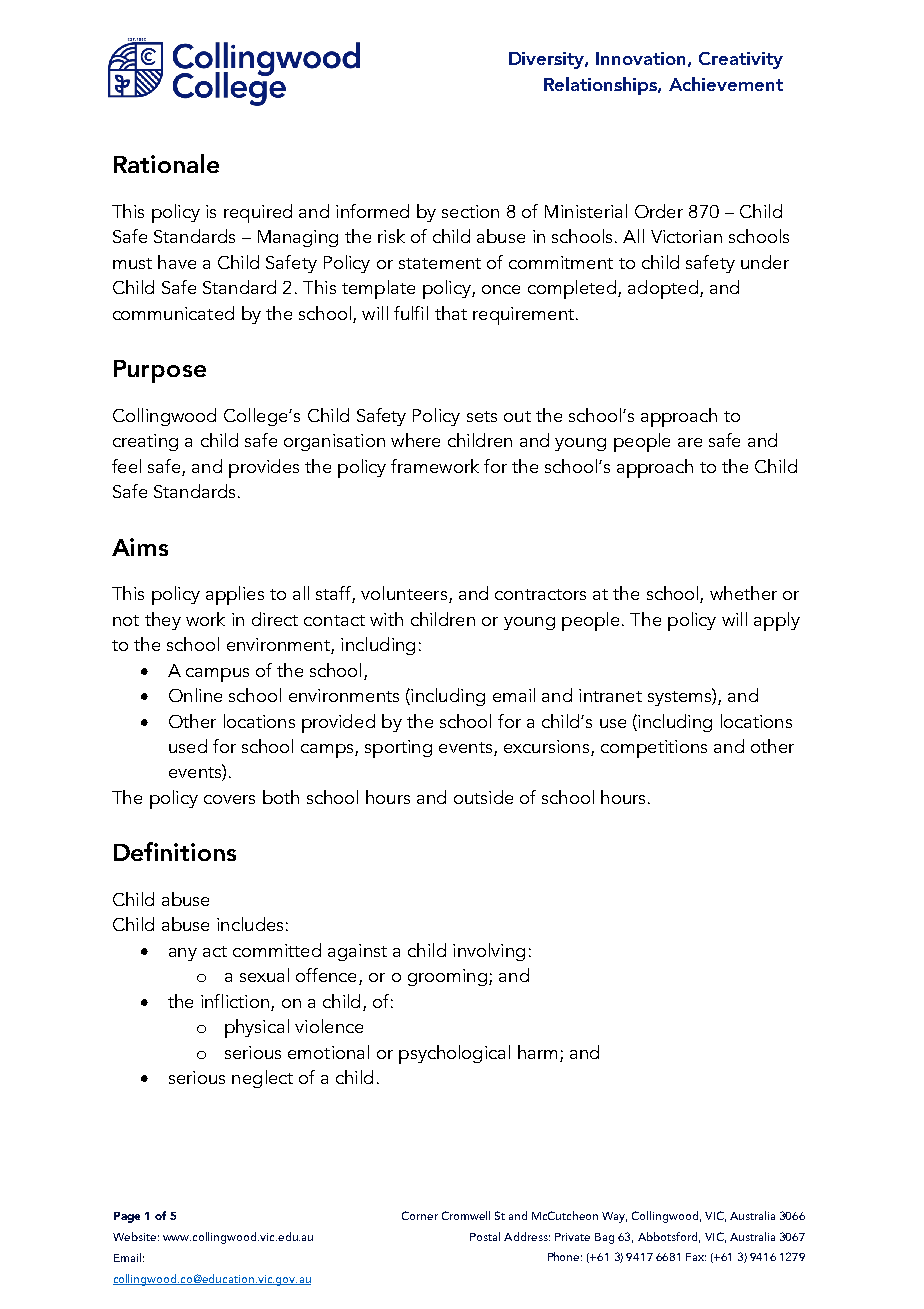 This image has height=1309, width=924. What do you see at coordinates (386, 619) in the image?
I see `with` at bounding box center [386, 619].
